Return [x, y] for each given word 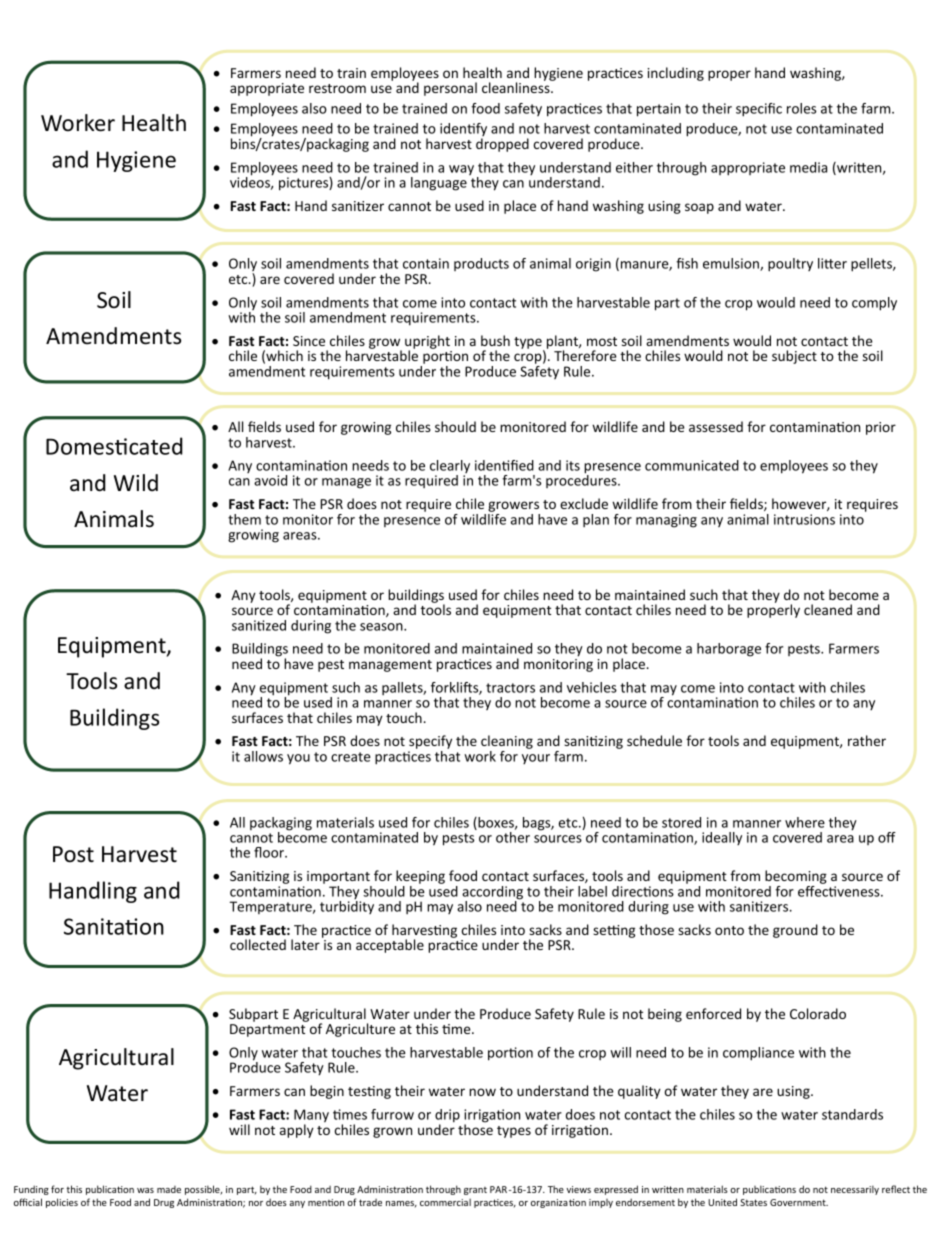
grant [475, 1191]
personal [450, 89]
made [169, 1189]
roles [801, 108]
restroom [337, 88]
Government [799, 1202]
